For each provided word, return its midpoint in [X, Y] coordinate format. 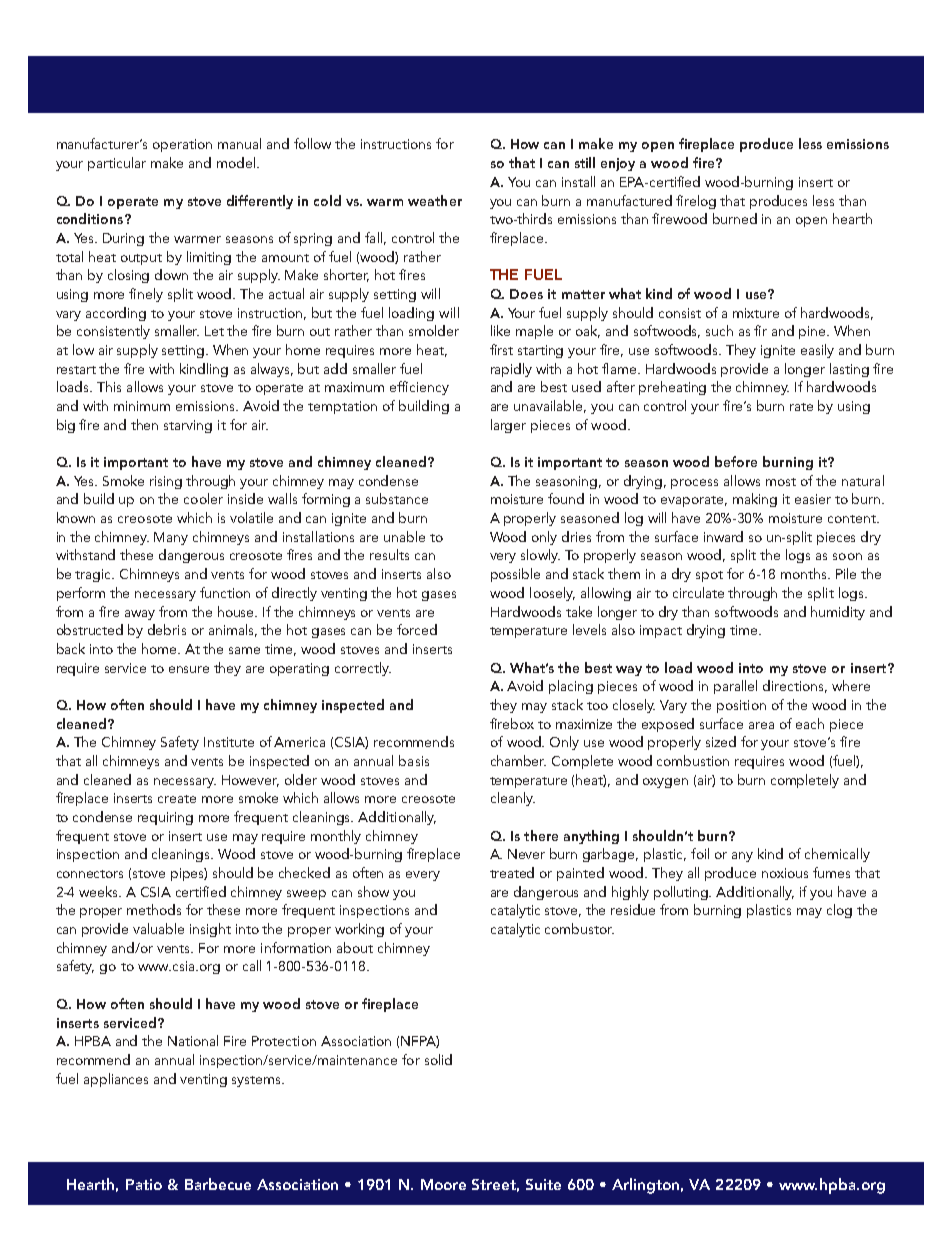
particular [117, 164]
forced [417, 629]
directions [795, 686]
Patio [144, 1184]
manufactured [629, 200]
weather [435, 200]
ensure [189, 669]
